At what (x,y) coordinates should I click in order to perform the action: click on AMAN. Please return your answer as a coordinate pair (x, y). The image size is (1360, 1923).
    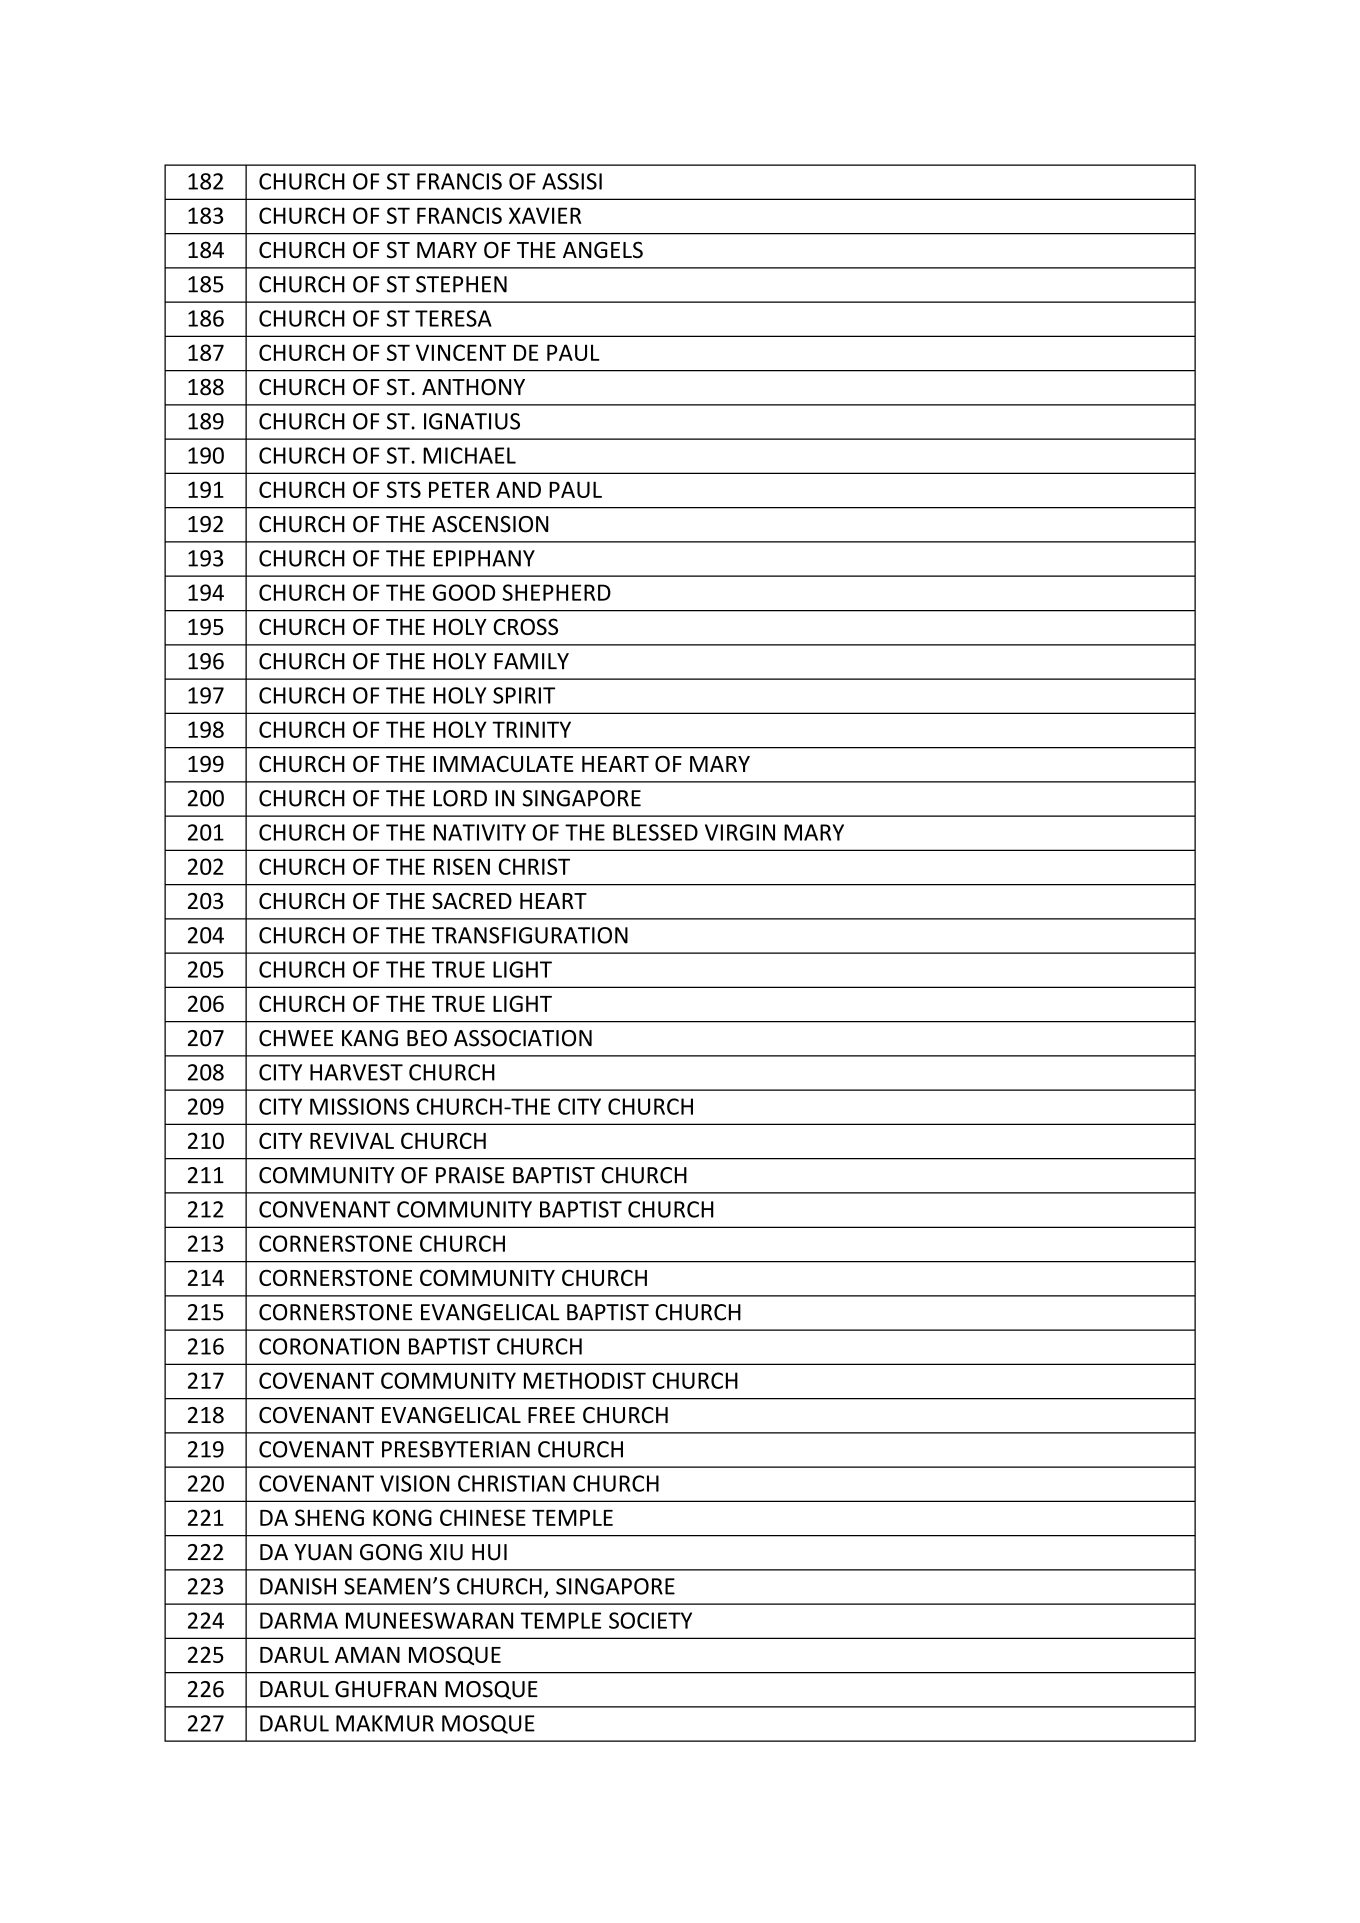
    Looking at the image, I should click on (367, 1655).
